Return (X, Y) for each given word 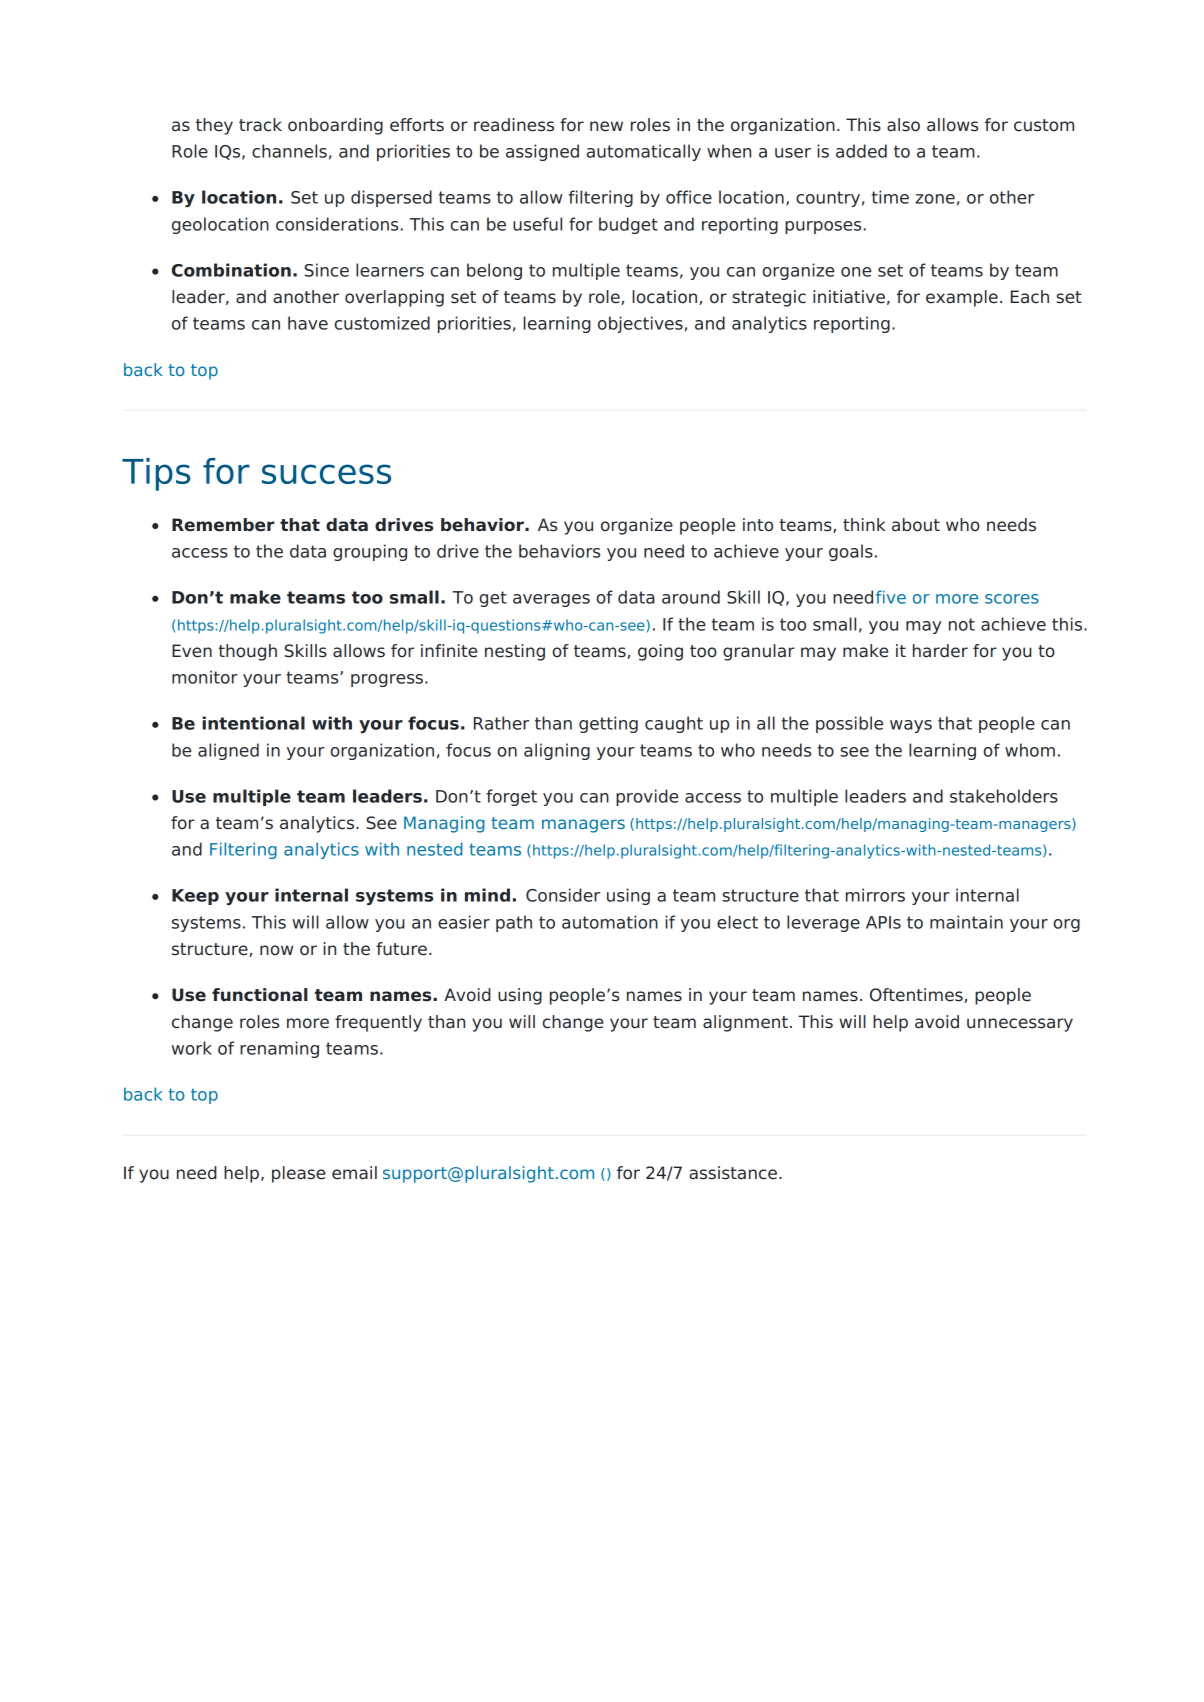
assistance (733, 1173)
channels (289, 151)
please (298, 1174)
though (248, 652)
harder (940, 651)
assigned (542, 152)
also (903, 125)
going (660, 652)
